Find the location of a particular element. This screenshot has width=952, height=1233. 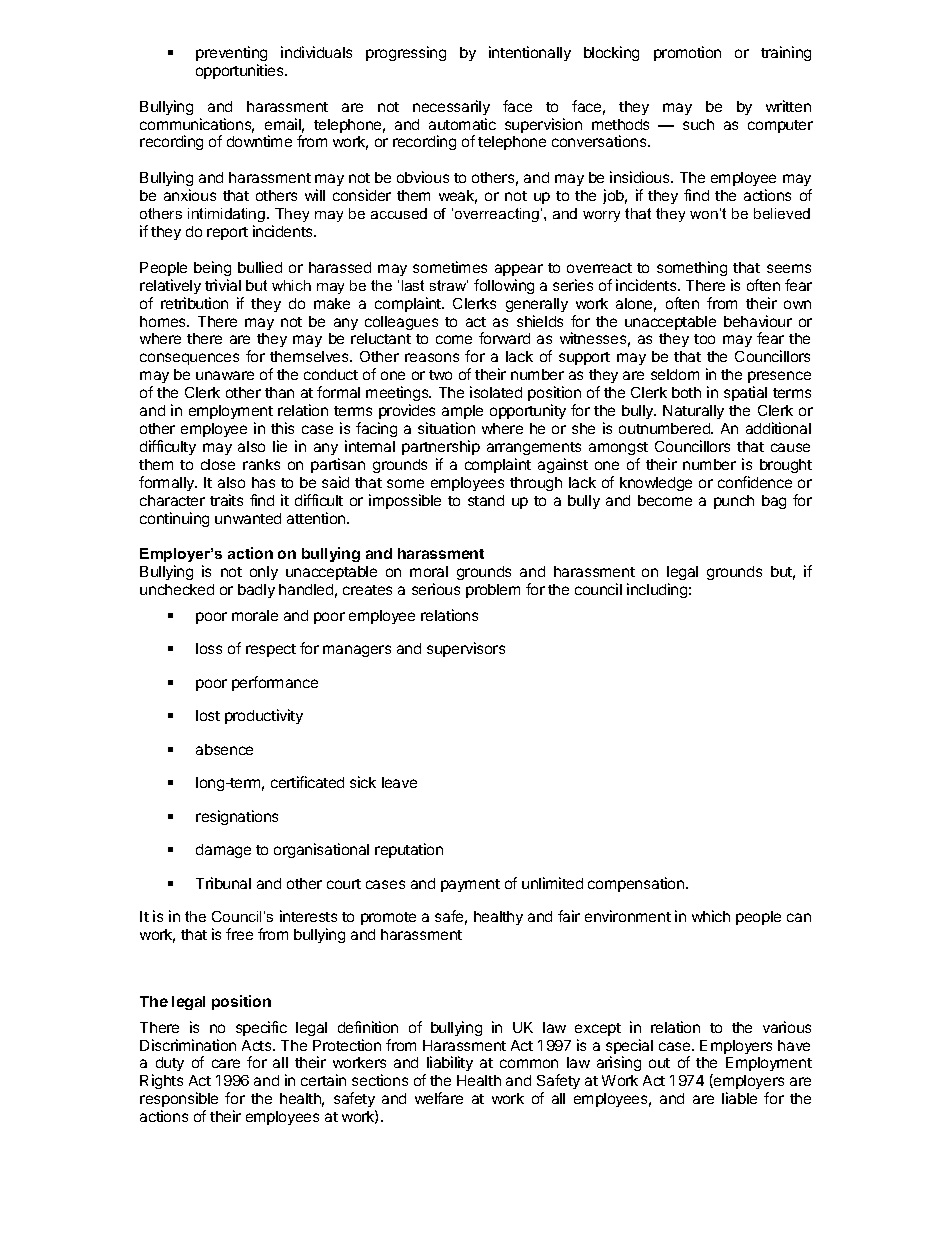

unaware is located at coordinates (225, 375).
